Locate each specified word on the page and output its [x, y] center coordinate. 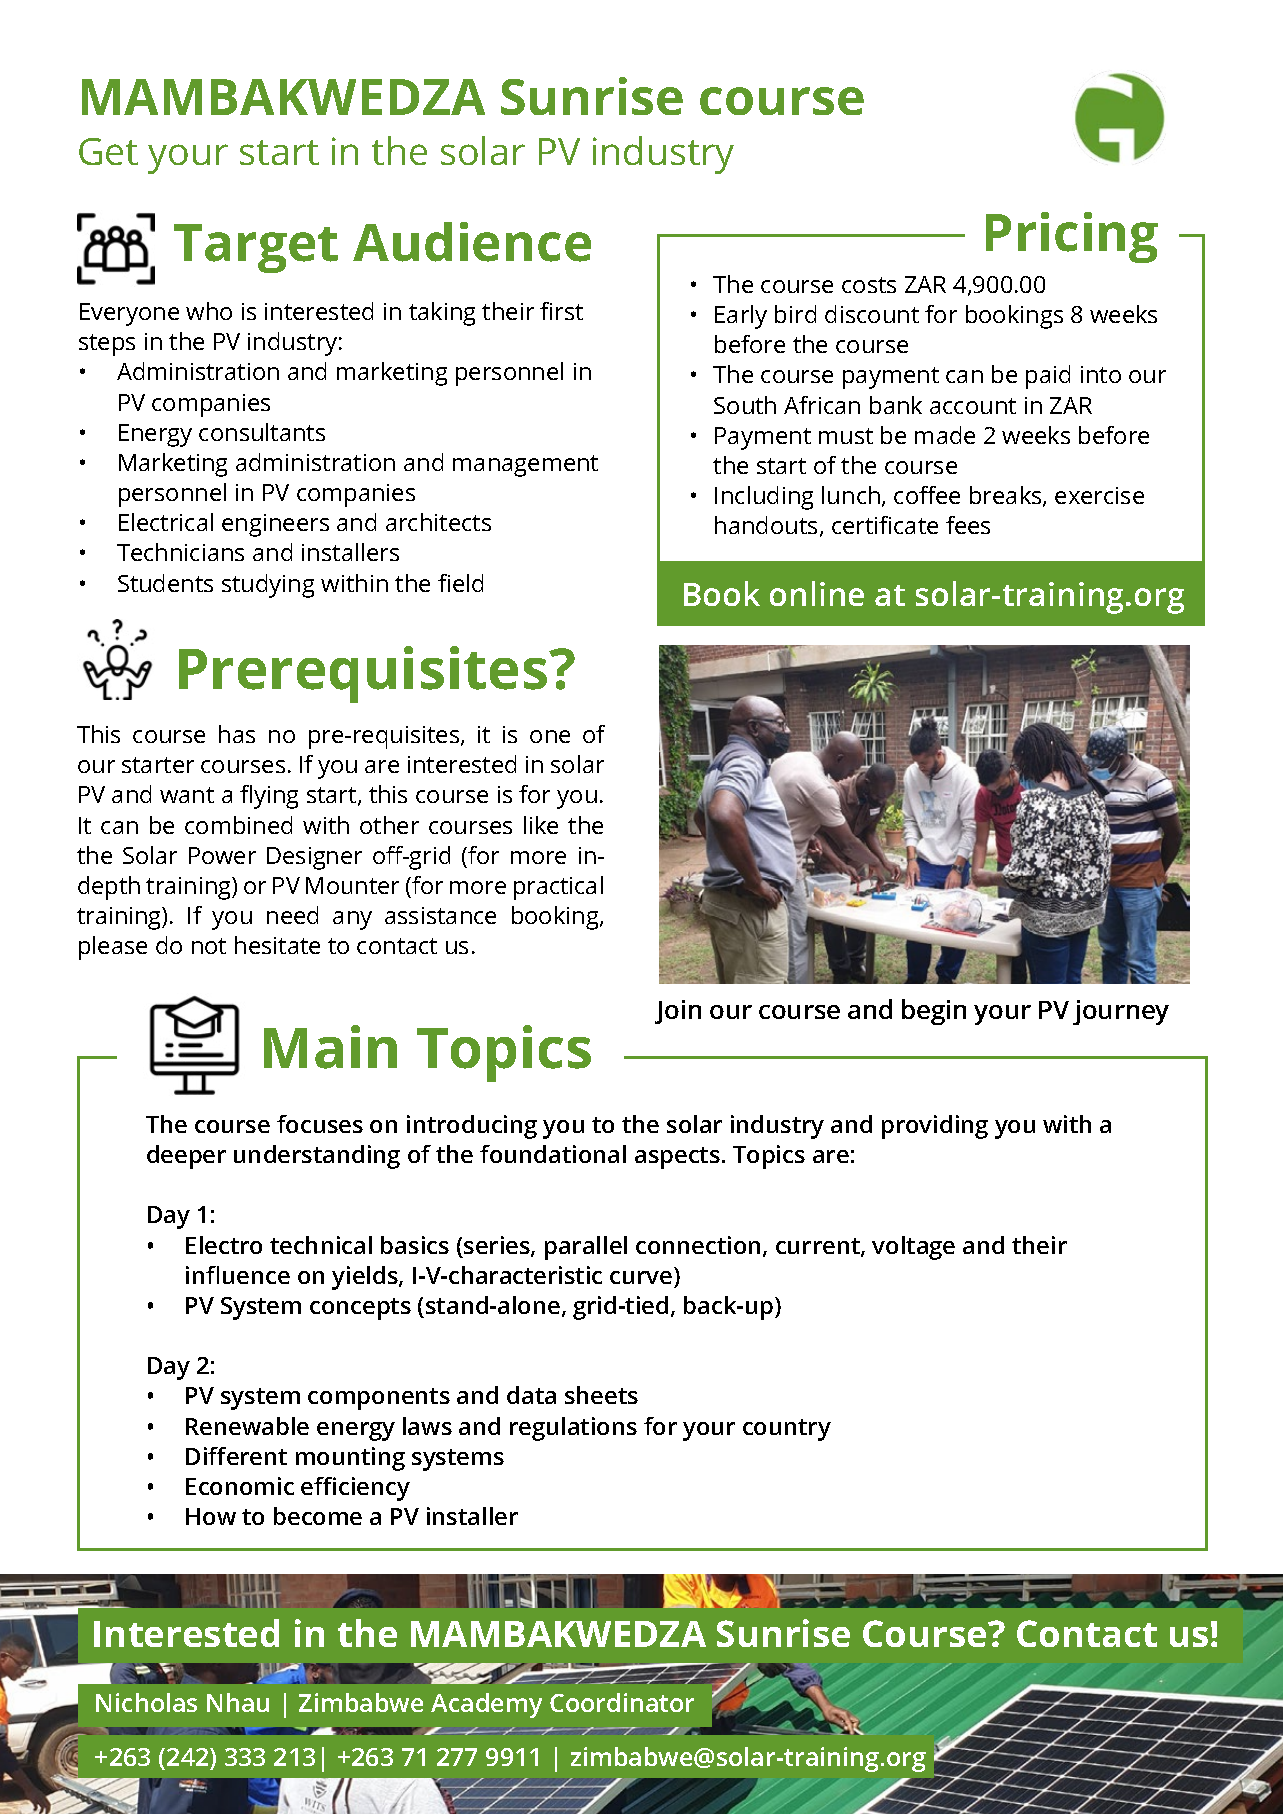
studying [268, 586]
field [460, 583]
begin [934, 1012]
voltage [913, 1248]
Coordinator [622, 1702]
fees [968, 525]
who [209, 311]
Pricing [1072, 237]
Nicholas [146, 1702]
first [561, 311]
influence [238, 1275]
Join [678, 1012]
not [209, 946]
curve [641, 1277]
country [787, 1430]
